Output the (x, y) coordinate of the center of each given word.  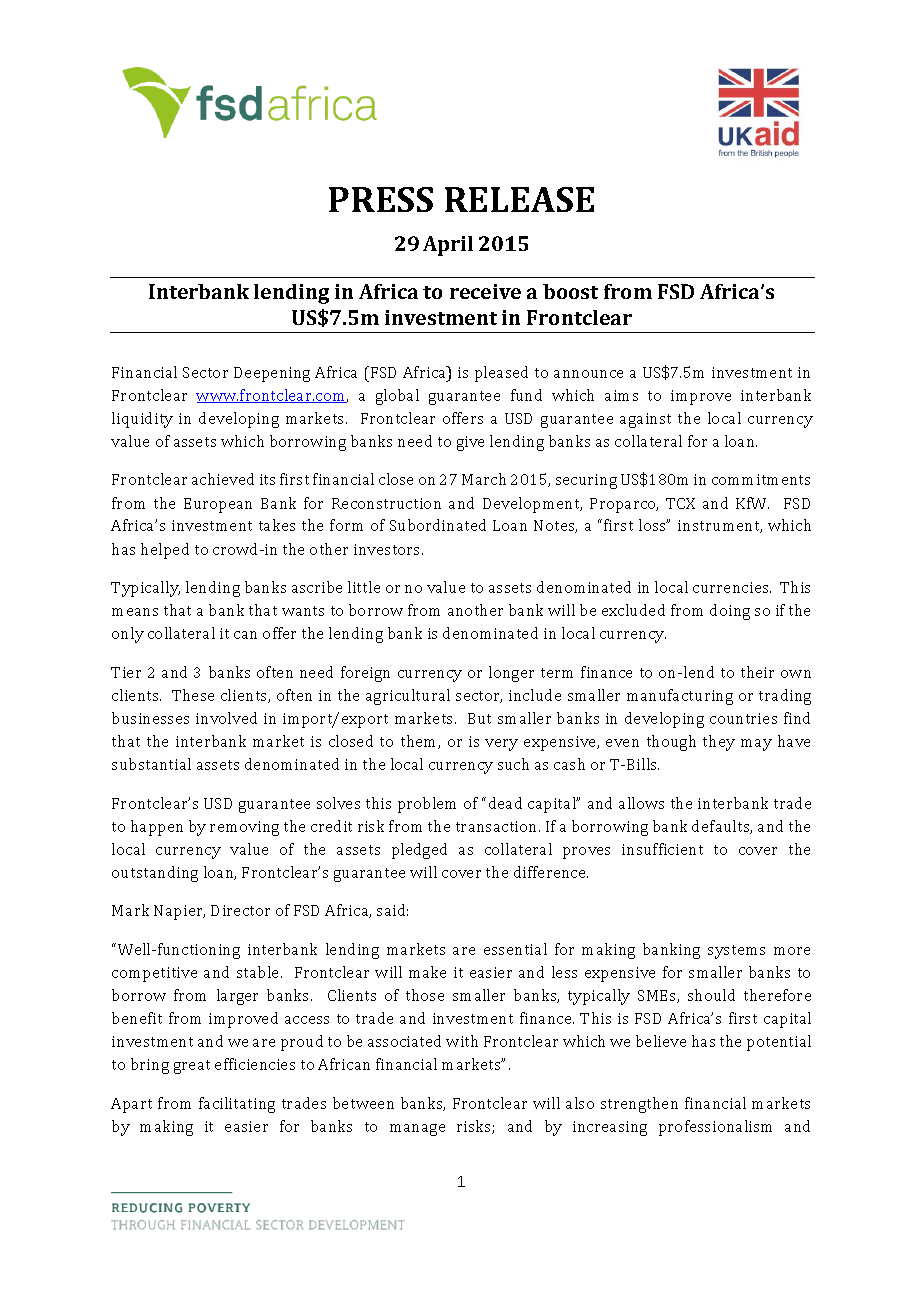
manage (417, 1130)
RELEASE (519, 199)
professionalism (715, 1128)
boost (570, 291)
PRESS (381, 199)
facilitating (237, 1105)
